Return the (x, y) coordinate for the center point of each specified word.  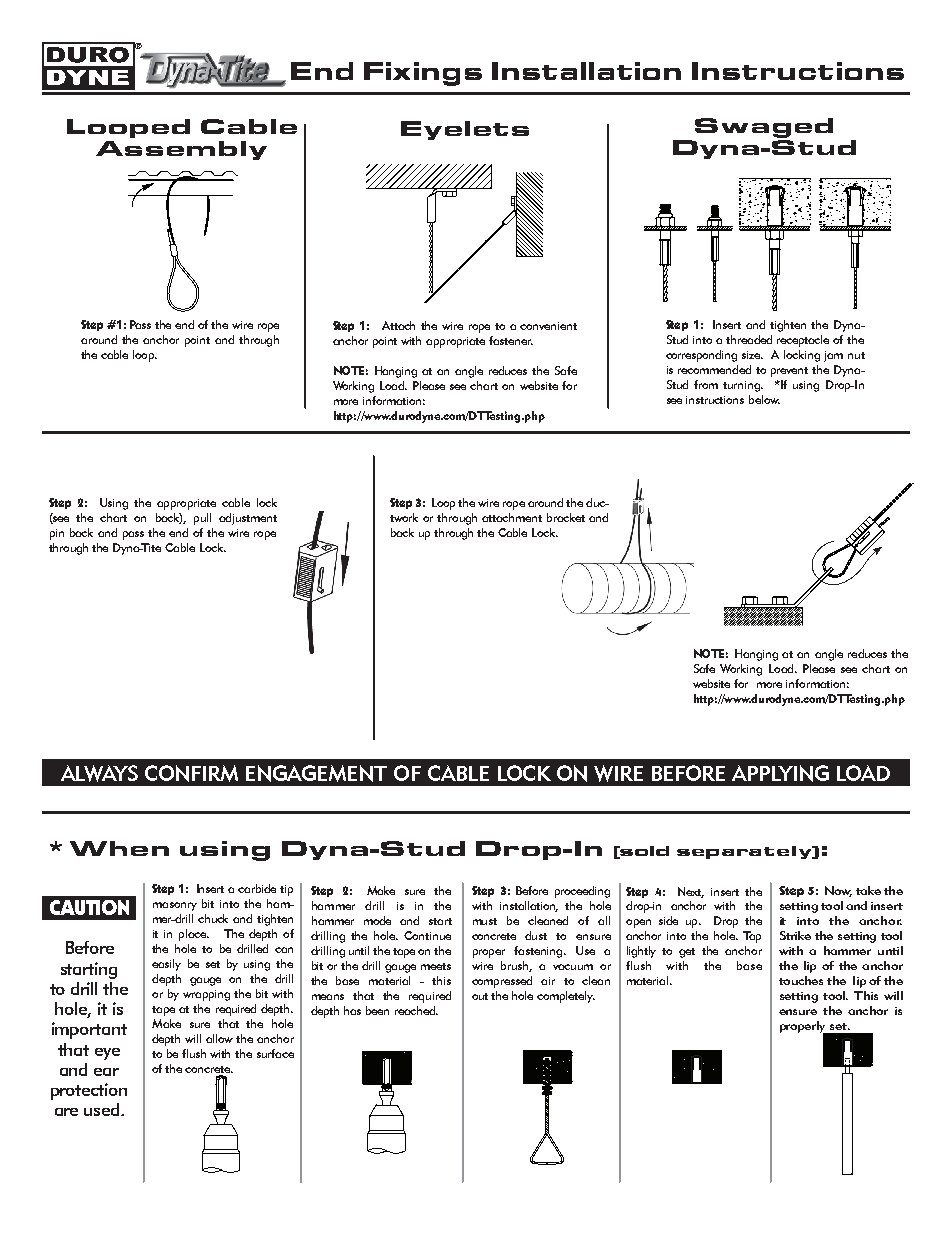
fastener (511, 340)
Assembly (181, 150)
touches (801, 980)
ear (106, 1072)
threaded (749, 339)
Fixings (423, 74)
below (764, 399)
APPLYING (780, 773)
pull (202, 519)
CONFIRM (191, 773)
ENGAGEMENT (316, 773)
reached (416, 1010)
